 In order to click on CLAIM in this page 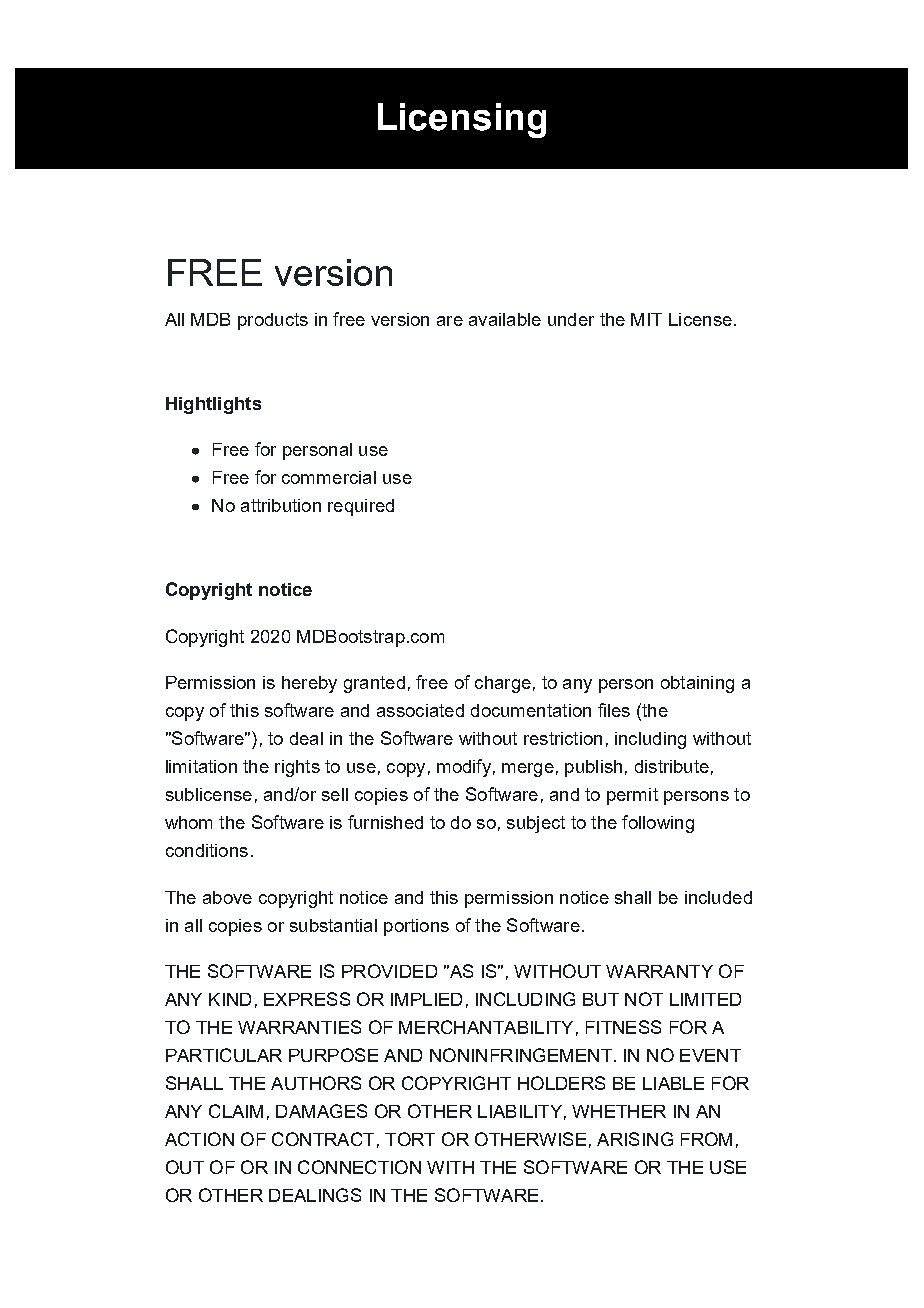, I will do `click(236, 1111)`.
